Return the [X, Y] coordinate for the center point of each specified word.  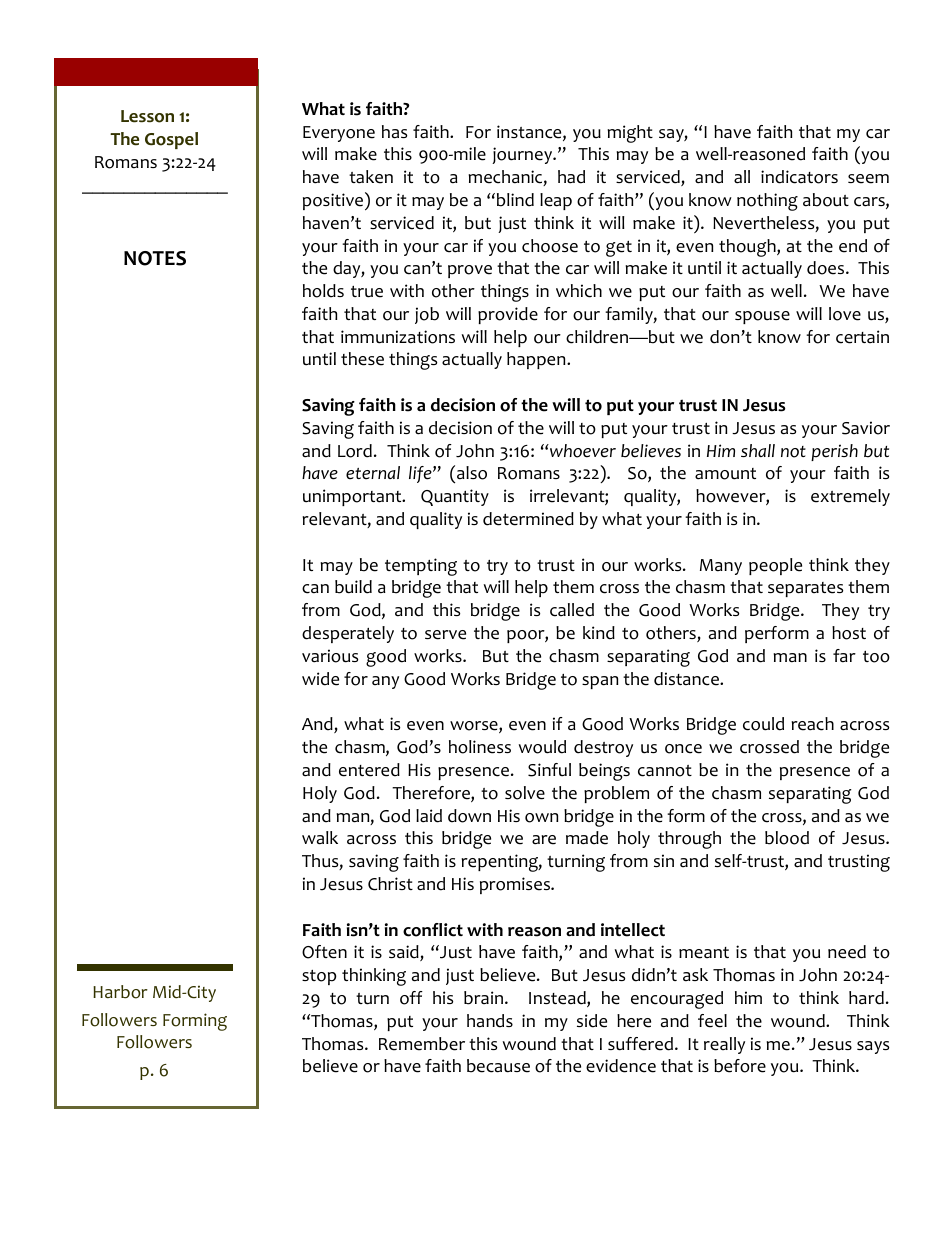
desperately [348, 634]
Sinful [549, 770]
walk [320, 838]
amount [725, 474]
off [411, 998]
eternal [373, 473]
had [571, 177]
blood [787, 838]
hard [866, 998]
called [572, 610]
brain [483, 998]
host [849, 633]
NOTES [155, 258]
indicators [799, 177]
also [472, 473]
